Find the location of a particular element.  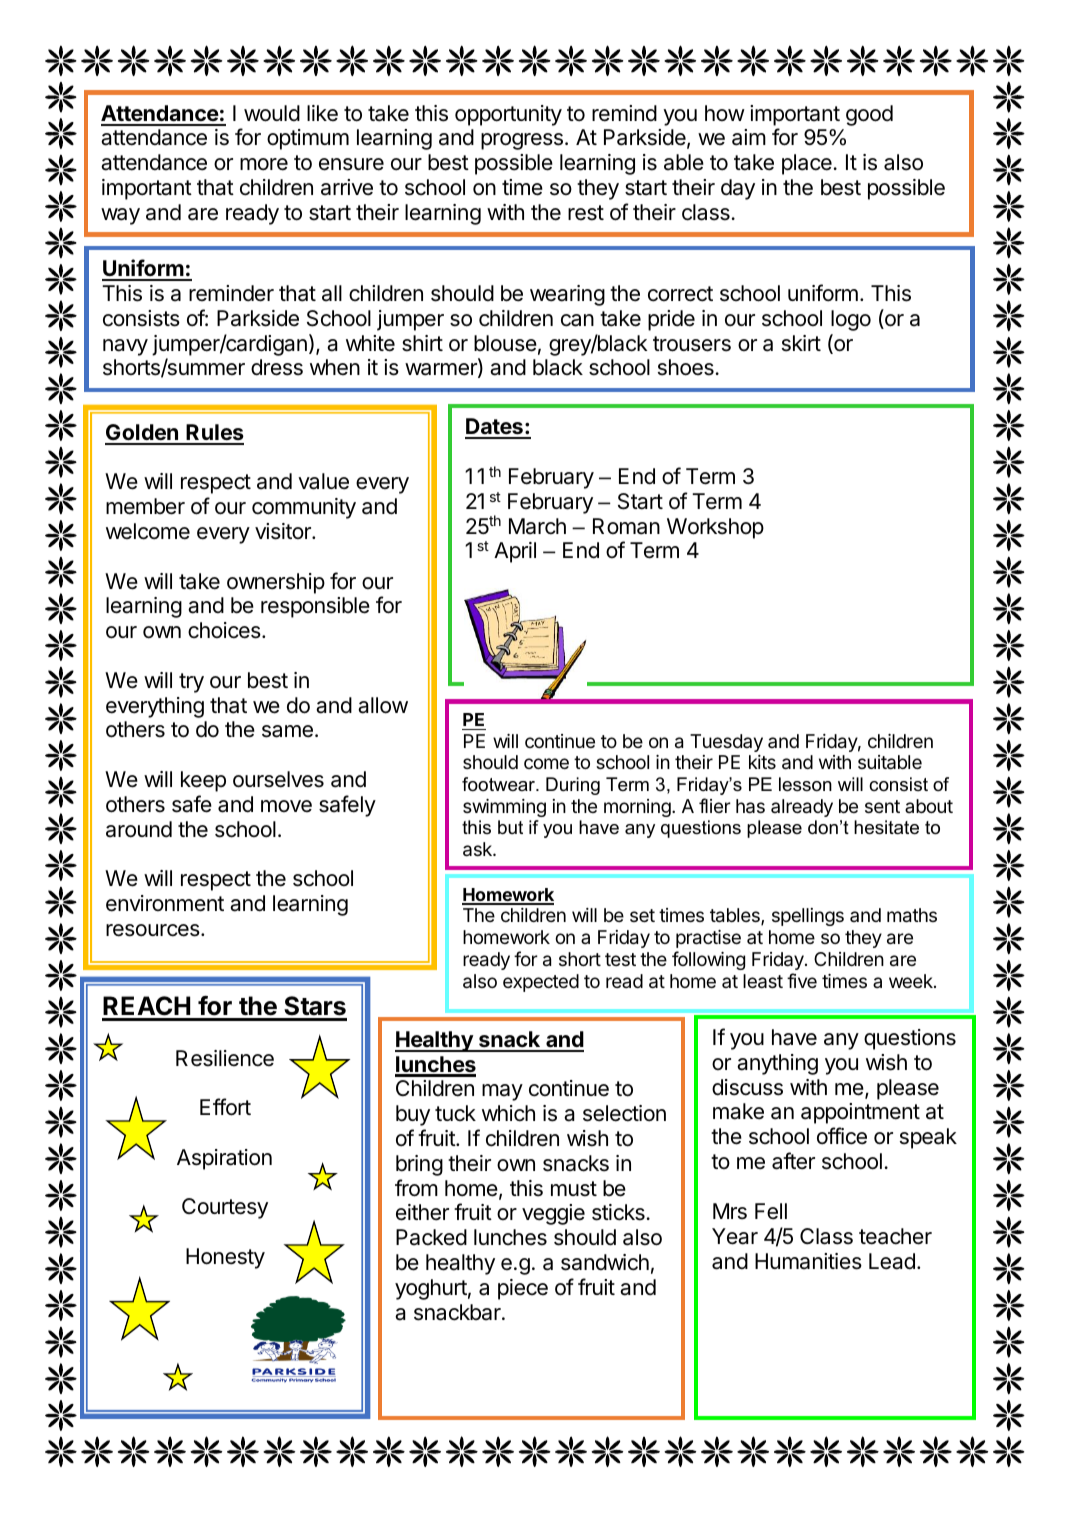

dress is located at coordinates (277, 367).
